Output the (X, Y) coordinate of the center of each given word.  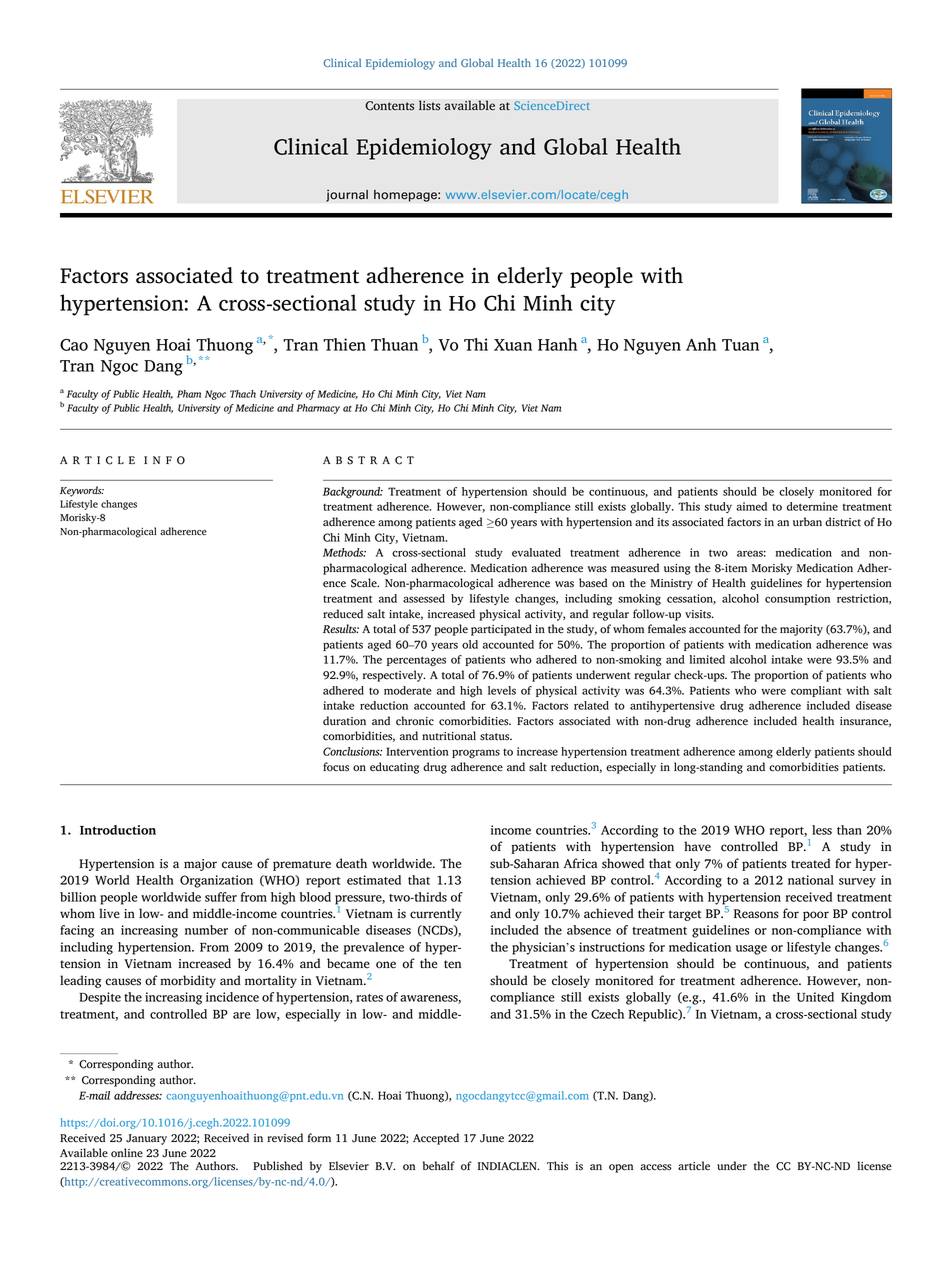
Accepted (436, 1139)
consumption (797, 599)
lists (429, 105)
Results (341, 629)
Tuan (740, 345)
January (146, 1139)
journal (347, 195)
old (470, 644)
